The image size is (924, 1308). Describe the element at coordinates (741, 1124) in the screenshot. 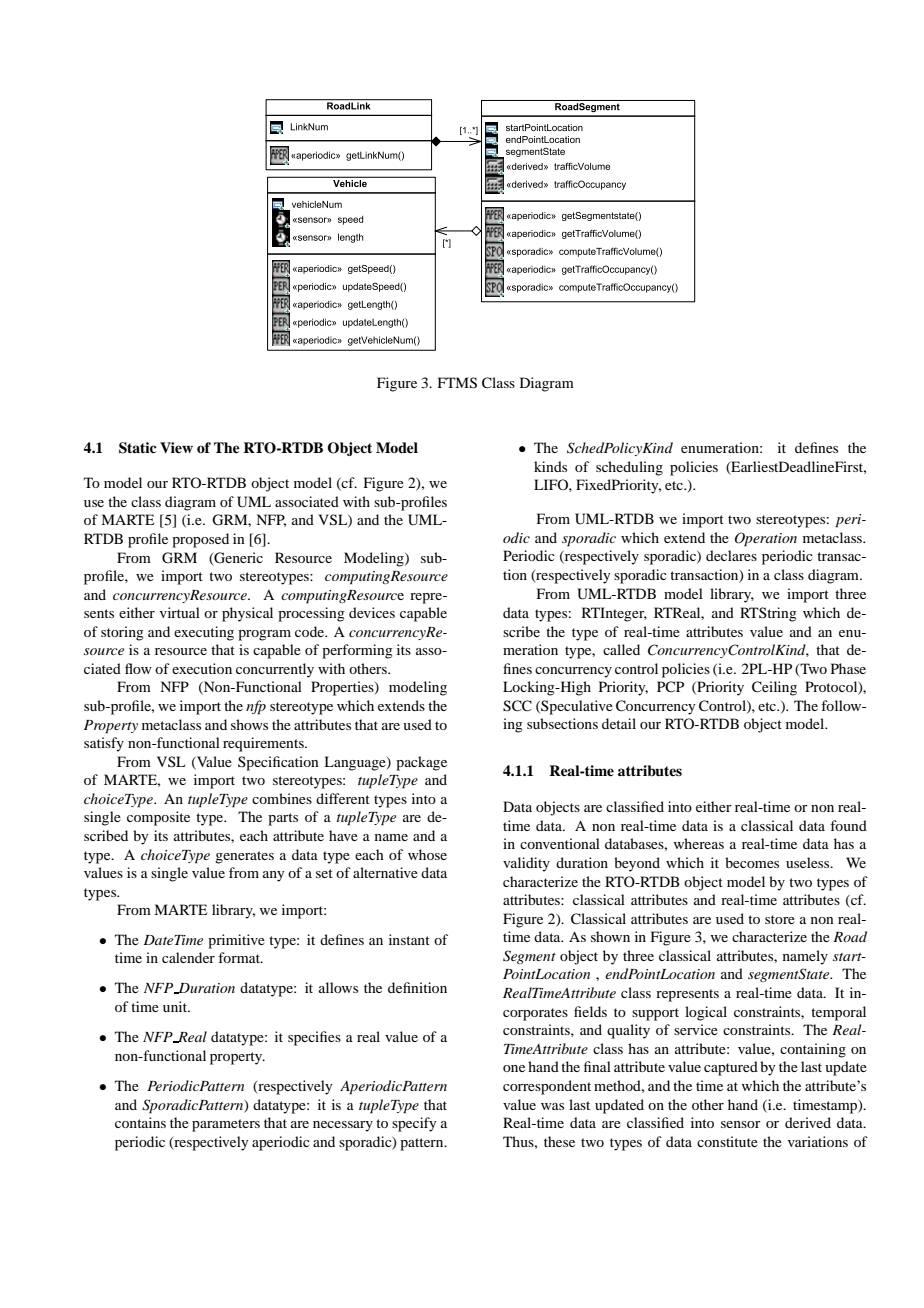

I see `sensor` at that location.
